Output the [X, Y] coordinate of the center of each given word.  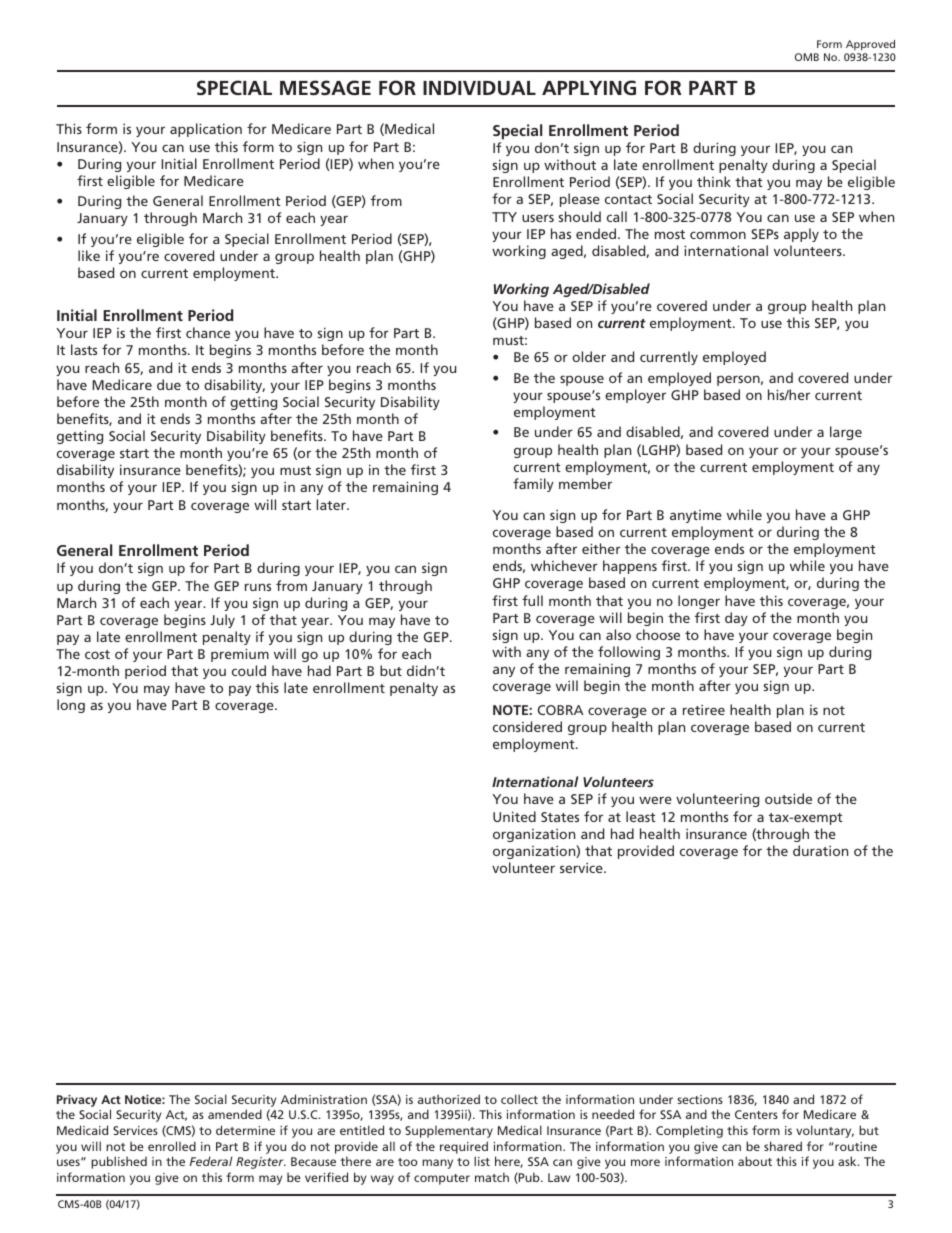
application [206, 130]
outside [788, 798]
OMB [807, 57]
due [169, 384]
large [846, 433]
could [249, 670]
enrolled [172, 1146]
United [514, 816]
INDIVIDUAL [479, 88]
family [533, 485]
